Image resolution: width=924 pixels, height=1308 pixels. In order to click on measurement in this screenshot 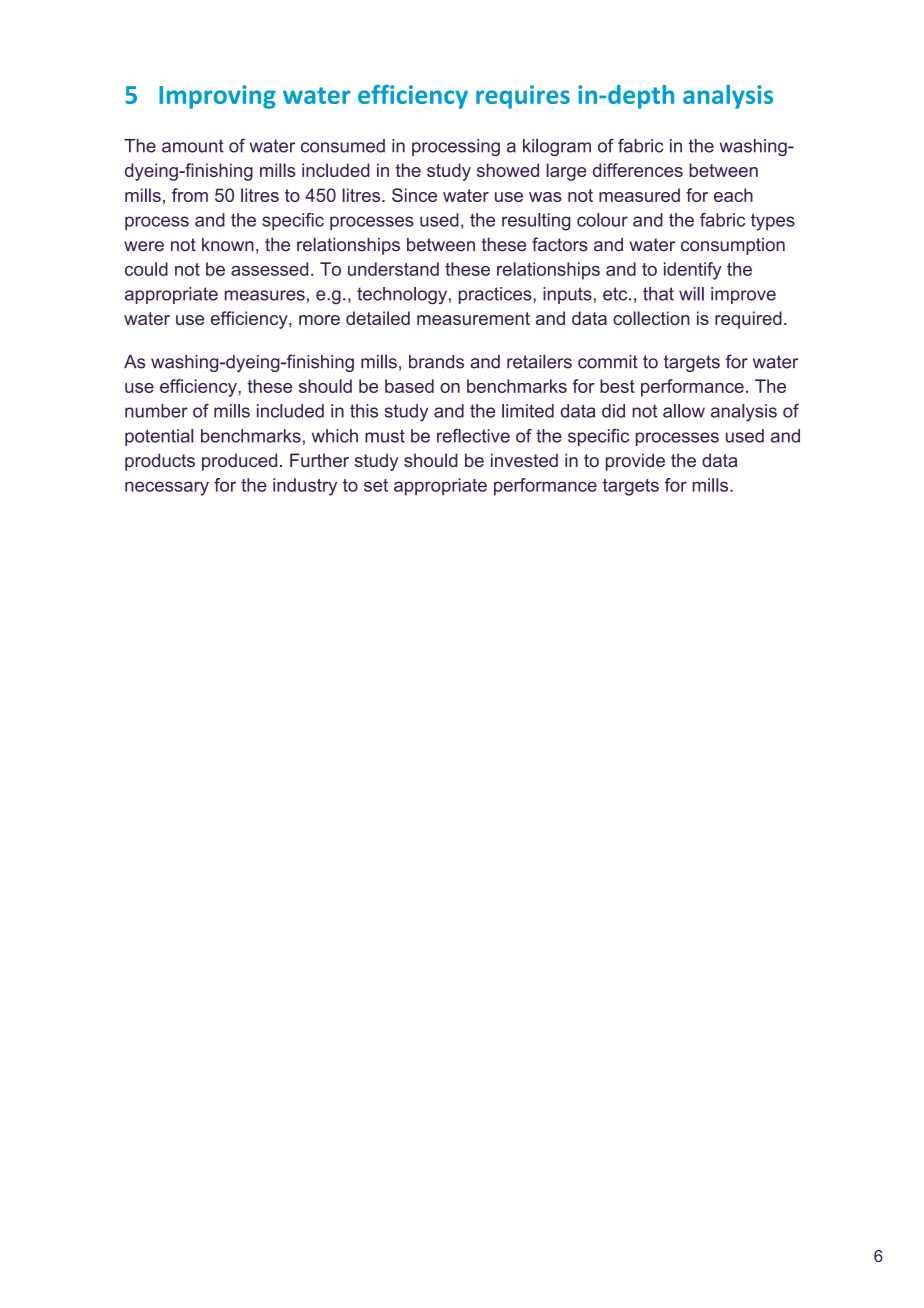, I will do `click(473, 318)`.
